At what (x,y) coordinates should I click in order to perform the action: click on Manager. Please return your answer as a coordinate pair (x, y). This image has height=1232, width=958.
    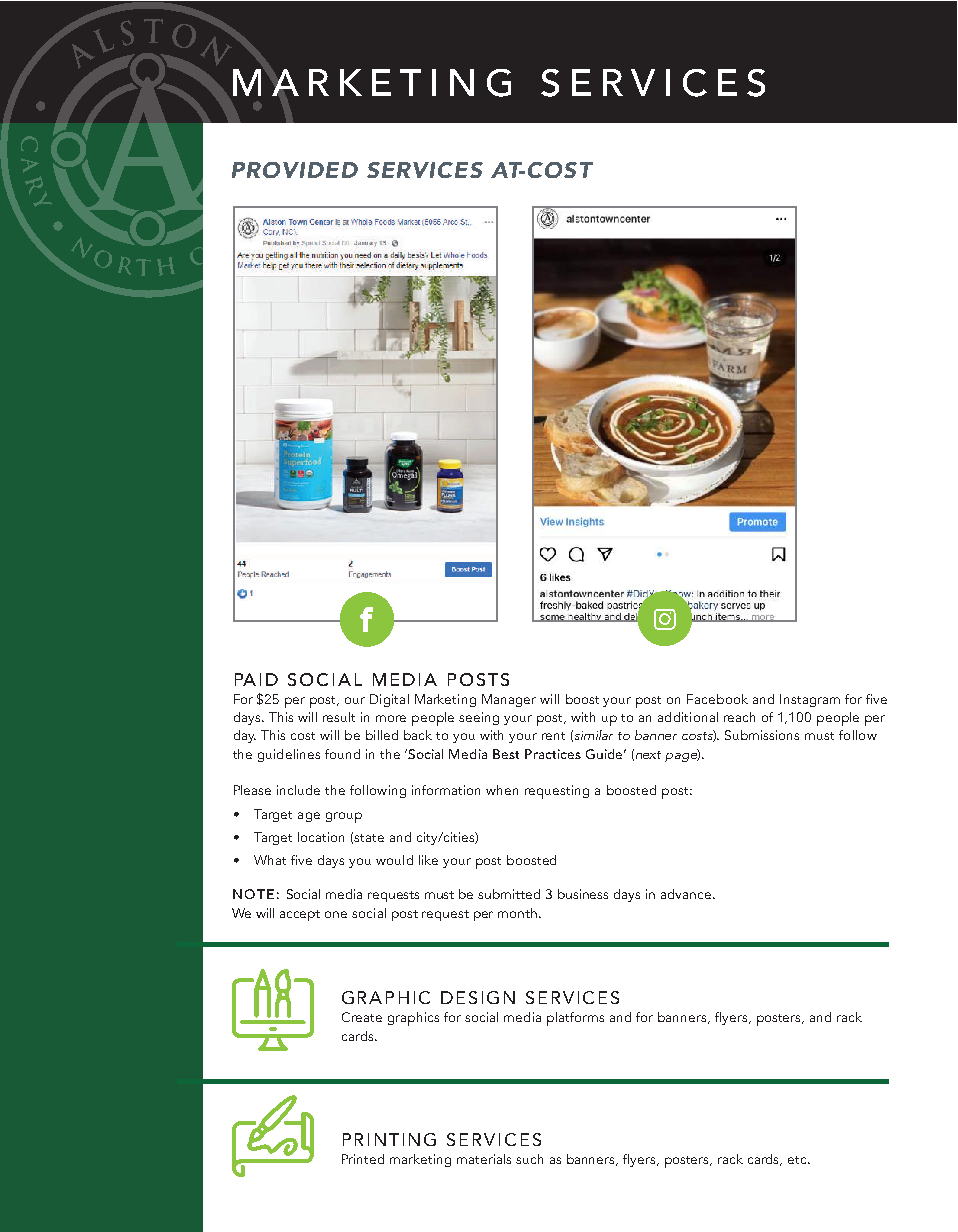
    Looking at the image, I should click on (509, 700).
